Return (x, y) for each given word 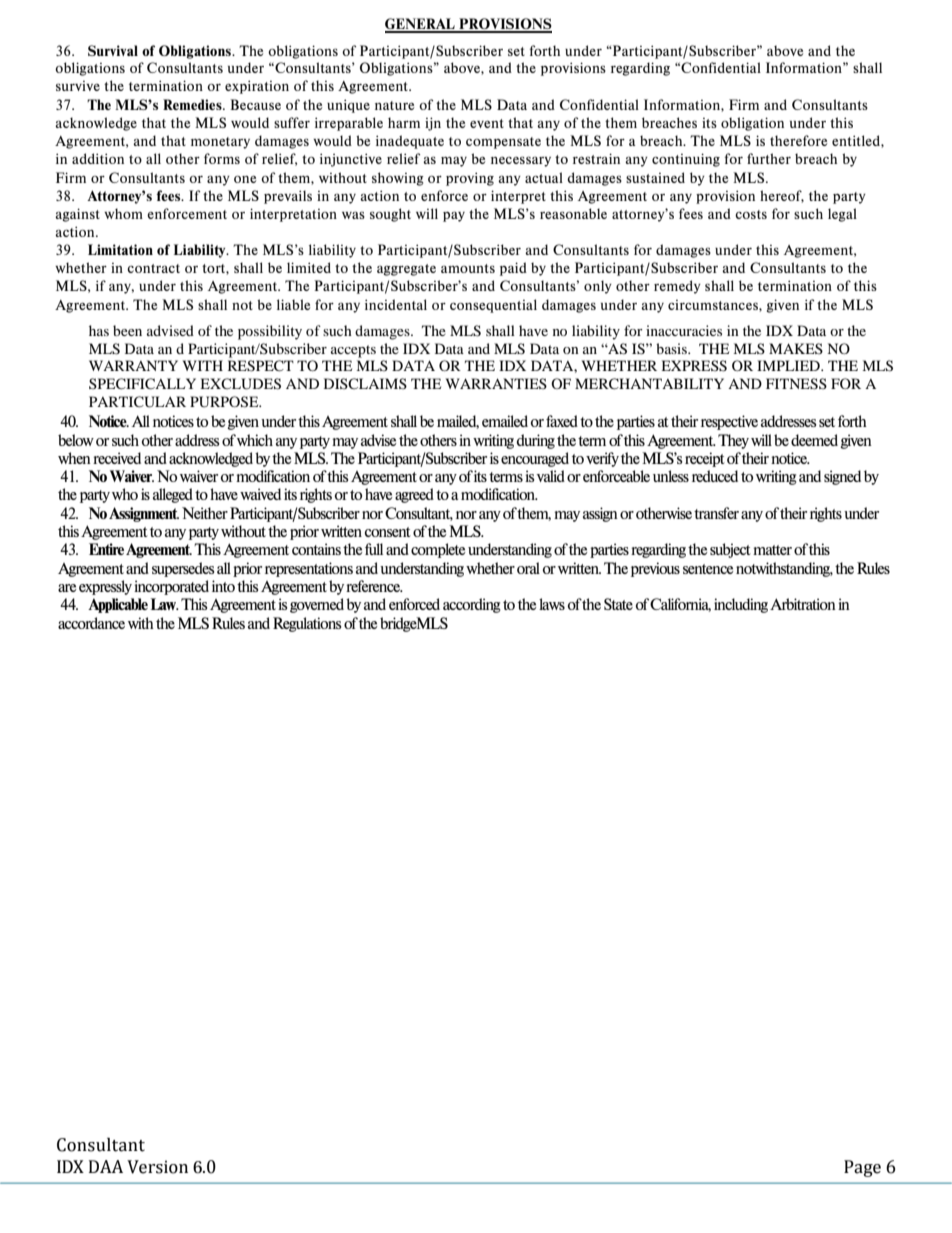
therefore (798, 140)
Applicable (118, 605)
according (472, 605)
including (741, 605)
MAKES (796, 348)
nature (394, 105)
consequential (493, 306)
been (127, 330)
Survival (113, 50)
